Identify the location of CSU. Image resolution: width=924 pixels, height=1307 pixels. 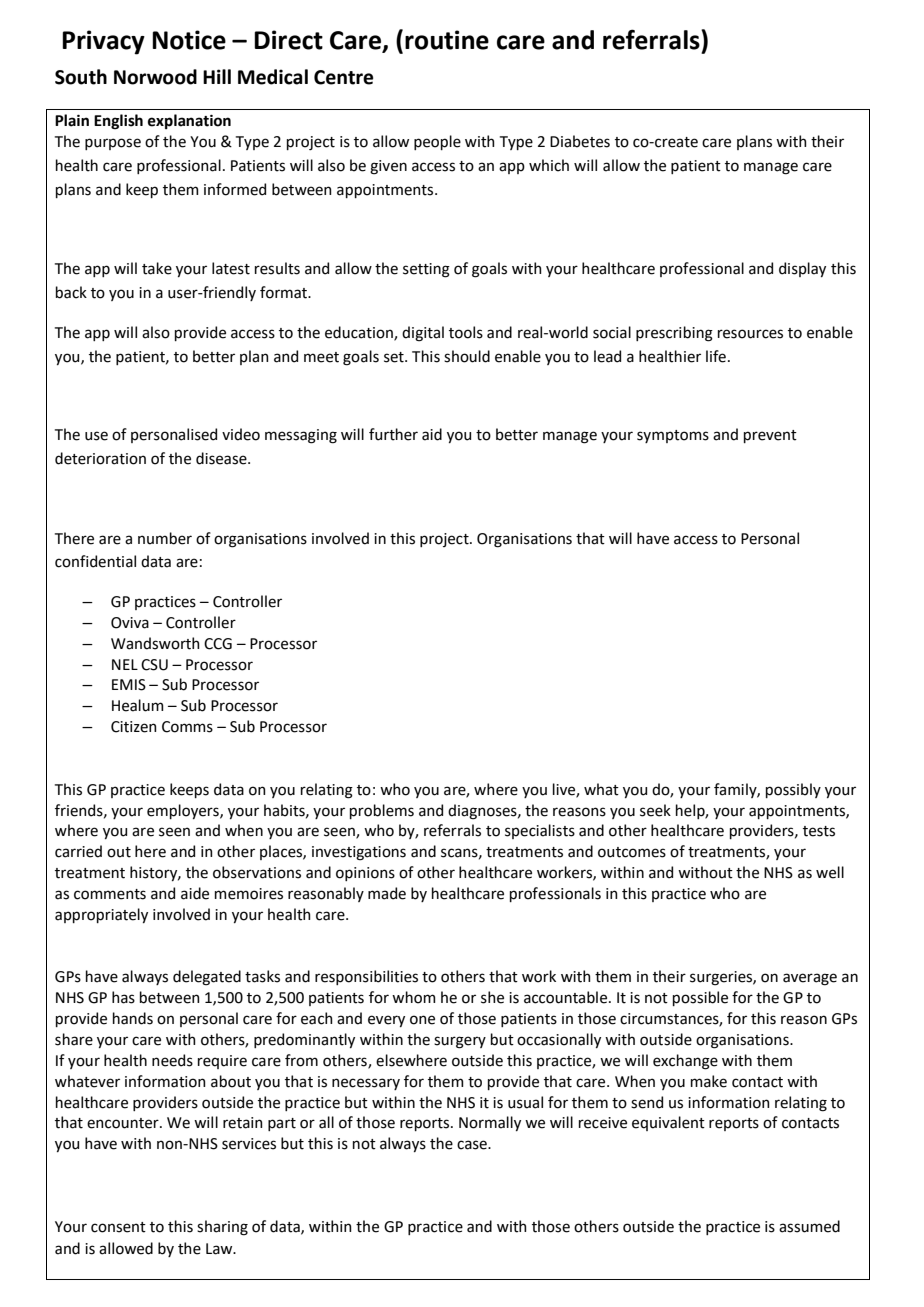
(154, 665).
